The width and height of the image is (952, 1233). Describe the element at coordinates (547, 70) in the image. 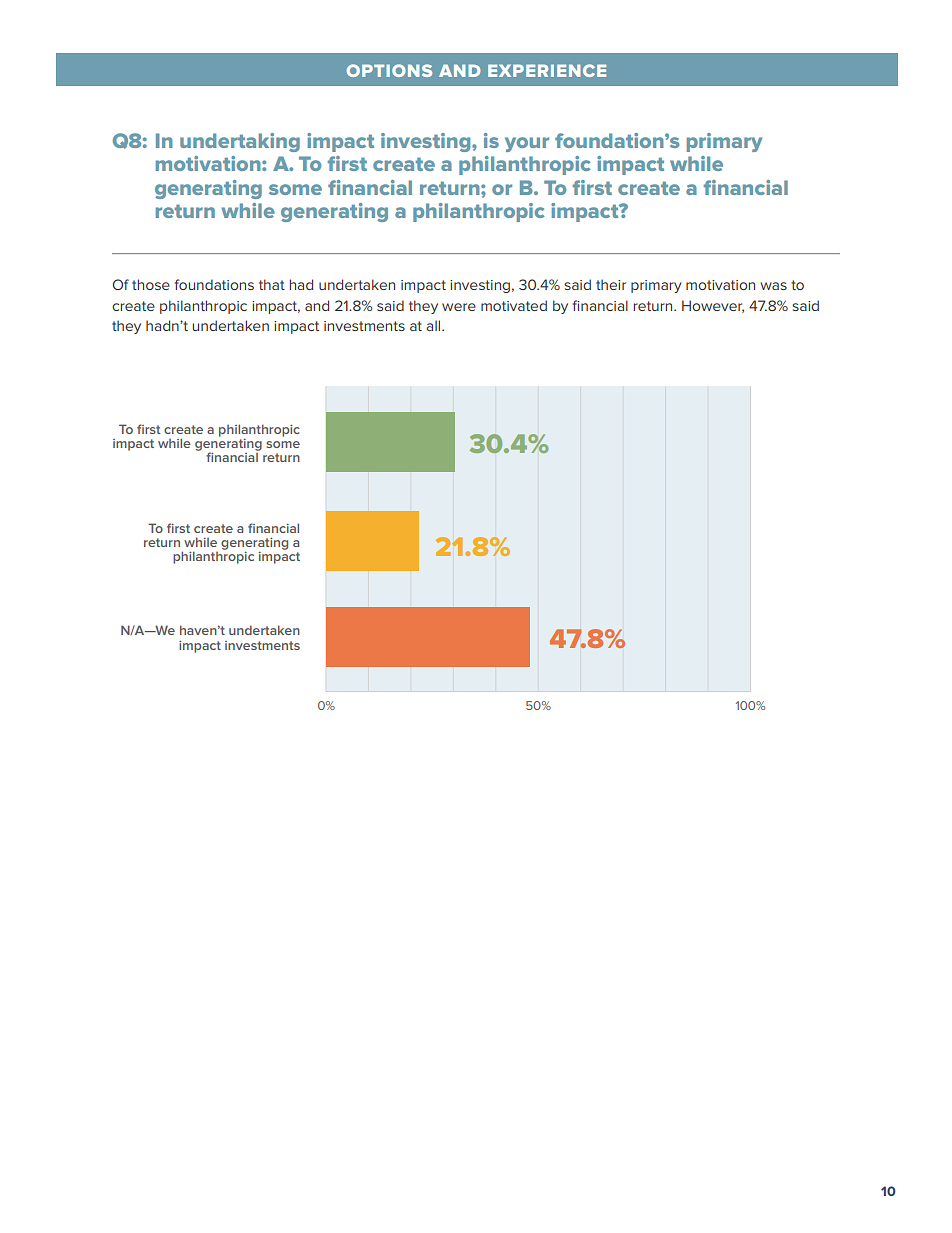

I see `EXPERIENCE` at that location.
